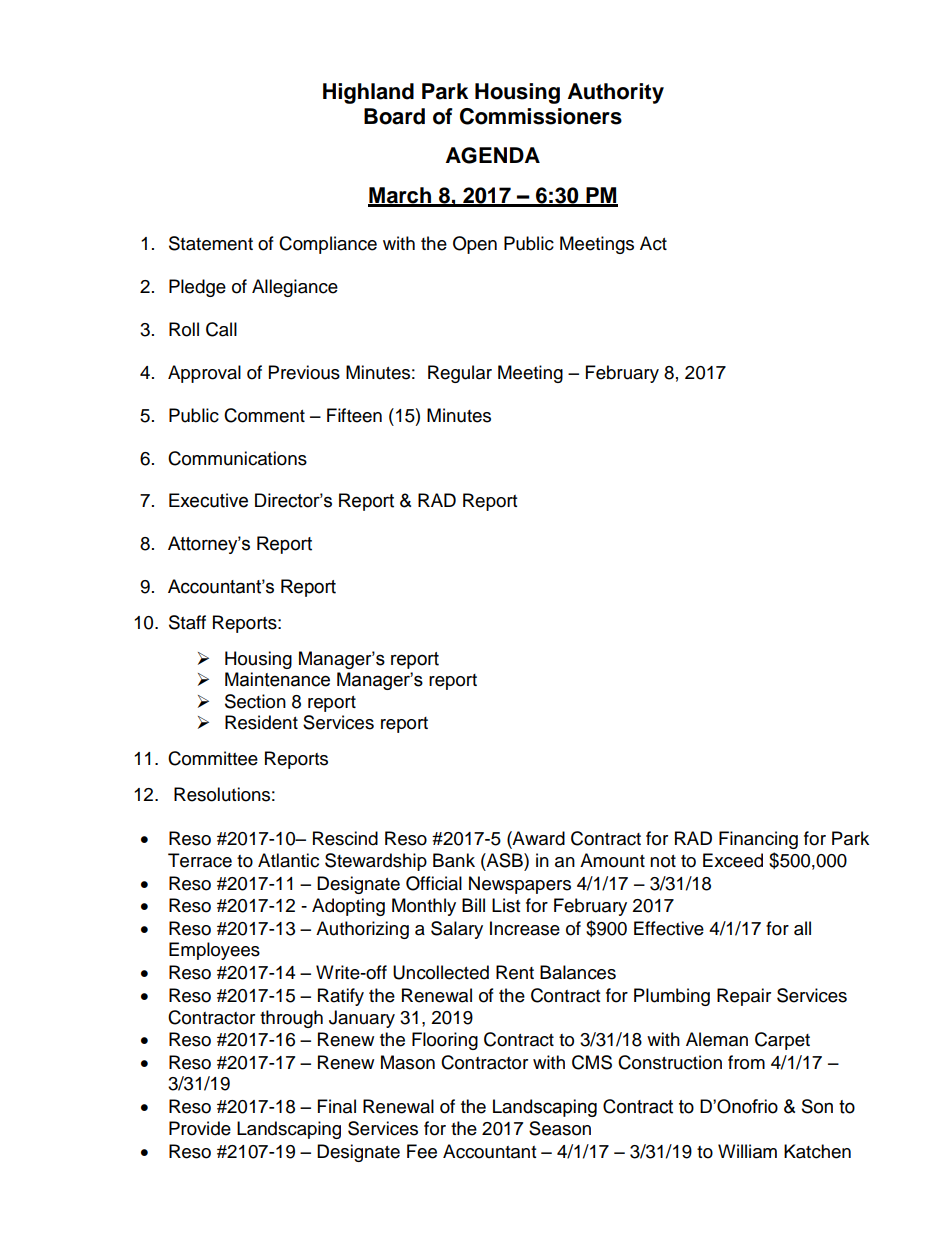  What do you see at coordinates (213, 758) in the image?
I see `Committee` at bounding box center [213, 758].
